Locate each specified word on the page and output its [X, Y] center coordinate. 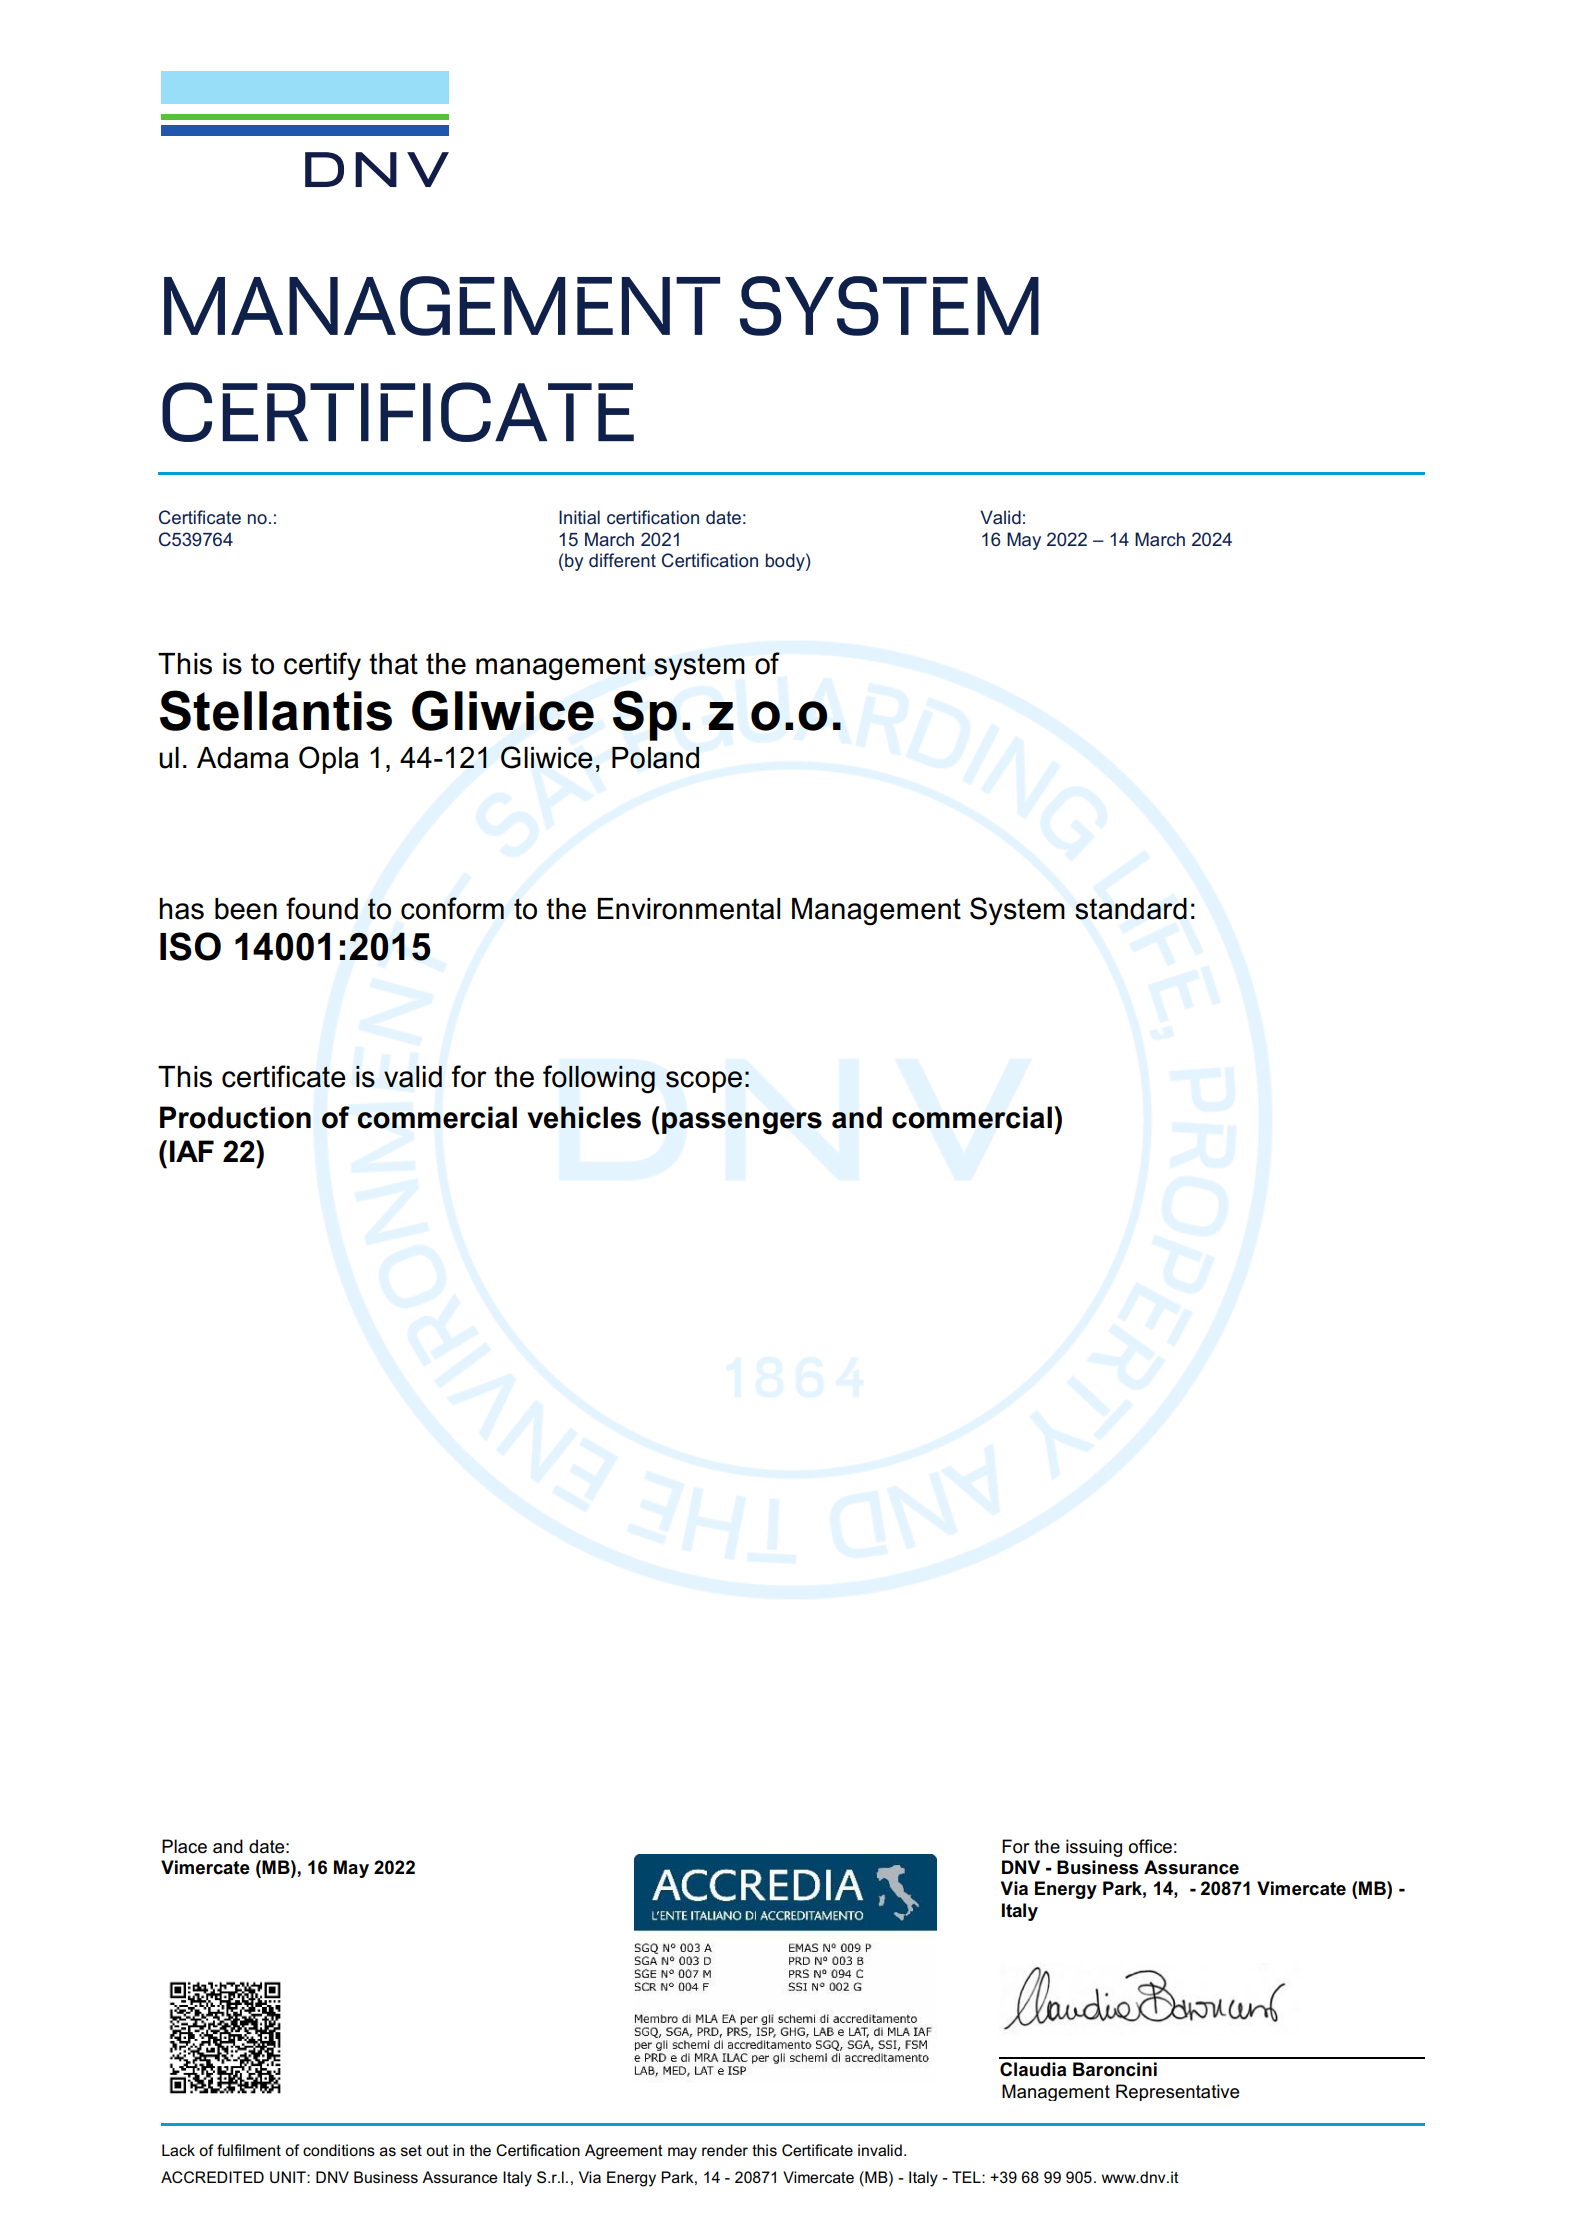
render [725, 2150]
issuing [1094, 1848]
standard [1131, 909]
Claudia [1033, 2069]
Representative [1177, 2092]
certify [322, 666]
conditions [339, 2150]
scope [704, 1082]
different [622, 560]
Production [235, 1117]
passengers [742, 1123]
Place [184, 1846]
